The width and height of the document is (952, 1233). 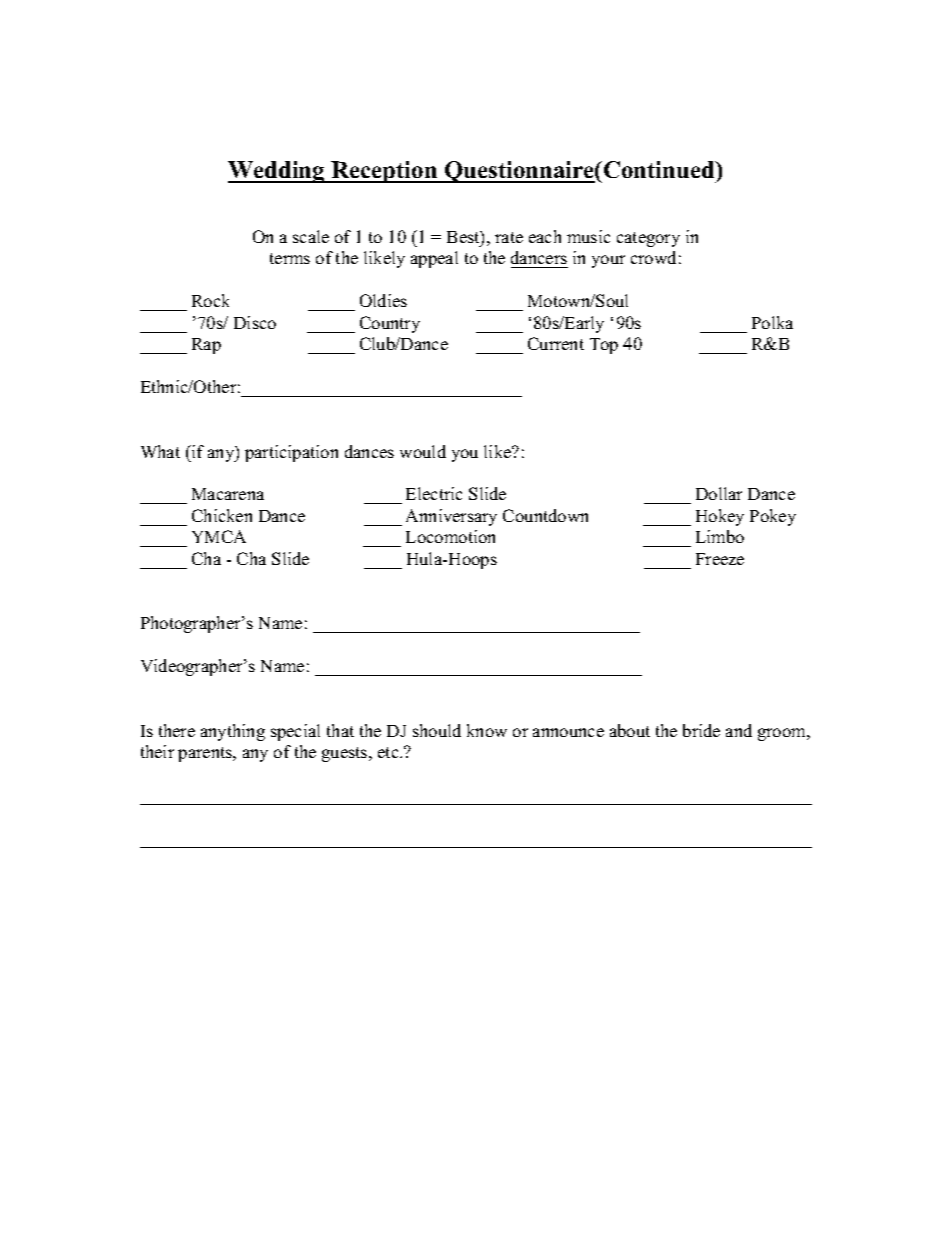 I want to click on participation, so click(x=291, y=453).
